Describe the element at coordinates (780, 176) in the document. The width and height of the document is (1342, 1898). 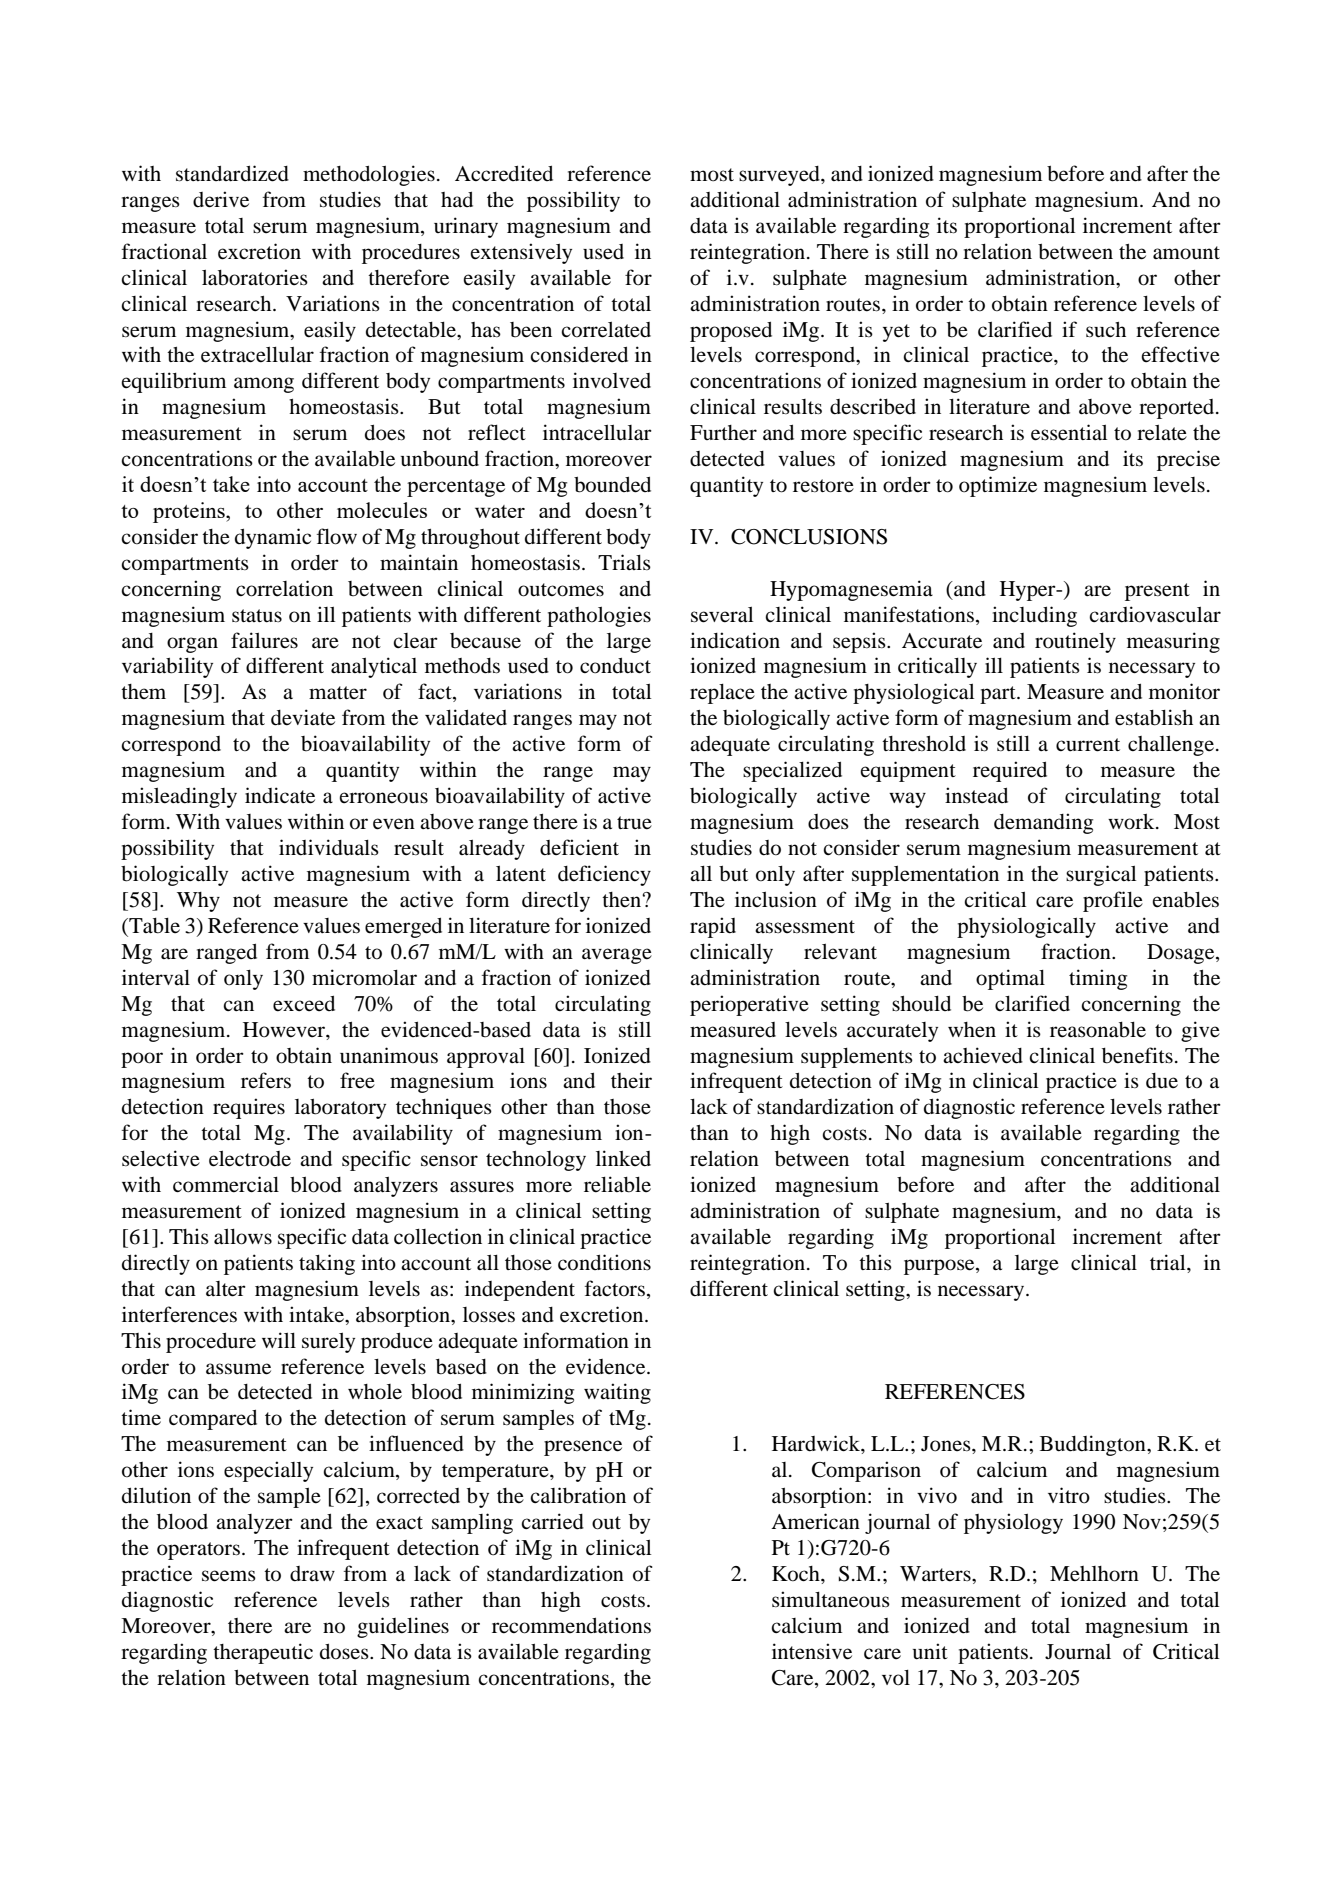
I see `surveyed` at that location.
